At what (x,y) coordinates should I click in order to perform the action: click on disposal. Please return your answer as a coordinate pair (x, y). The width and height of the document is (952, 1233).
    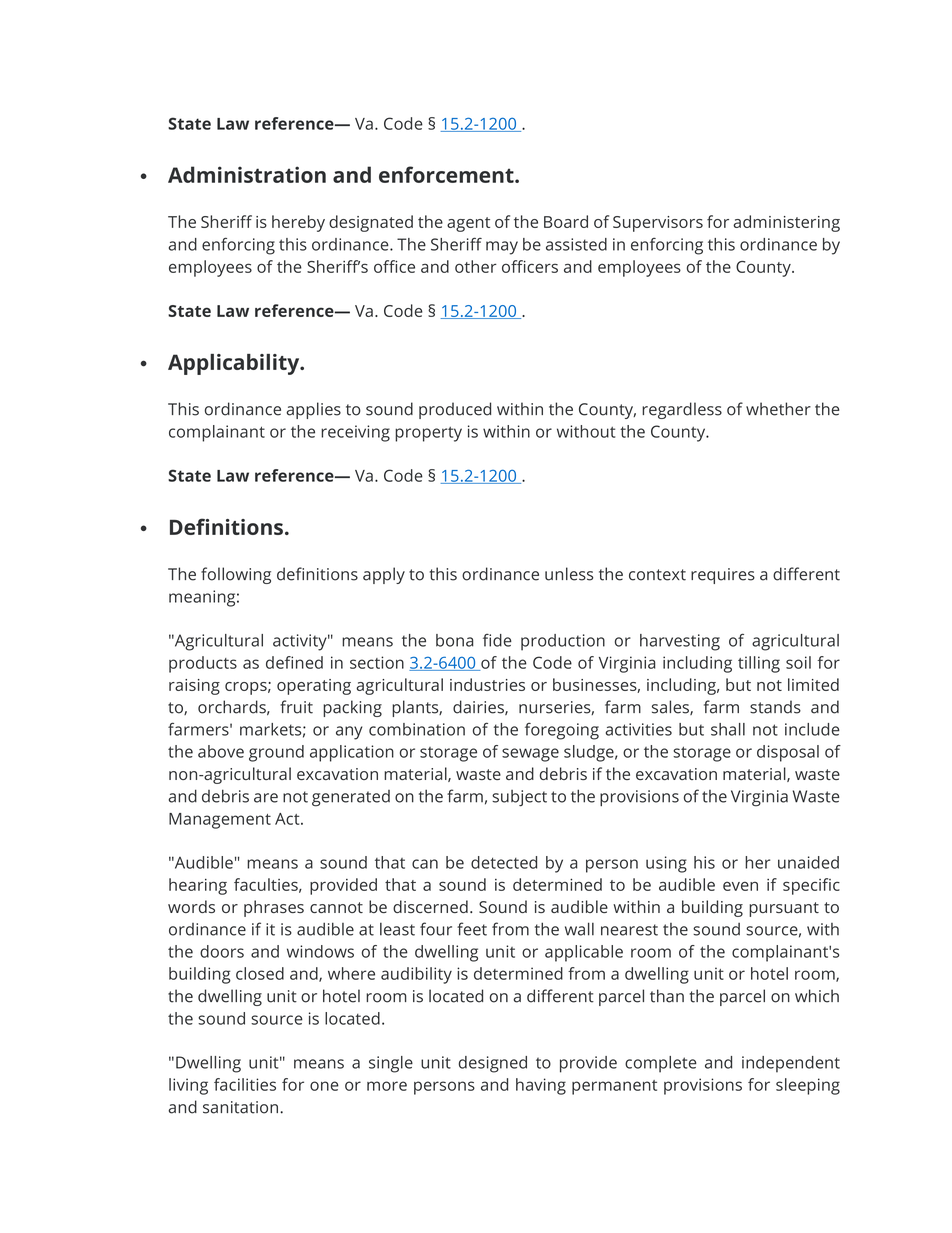
    Looking at the image, I should click on (788, 753).
